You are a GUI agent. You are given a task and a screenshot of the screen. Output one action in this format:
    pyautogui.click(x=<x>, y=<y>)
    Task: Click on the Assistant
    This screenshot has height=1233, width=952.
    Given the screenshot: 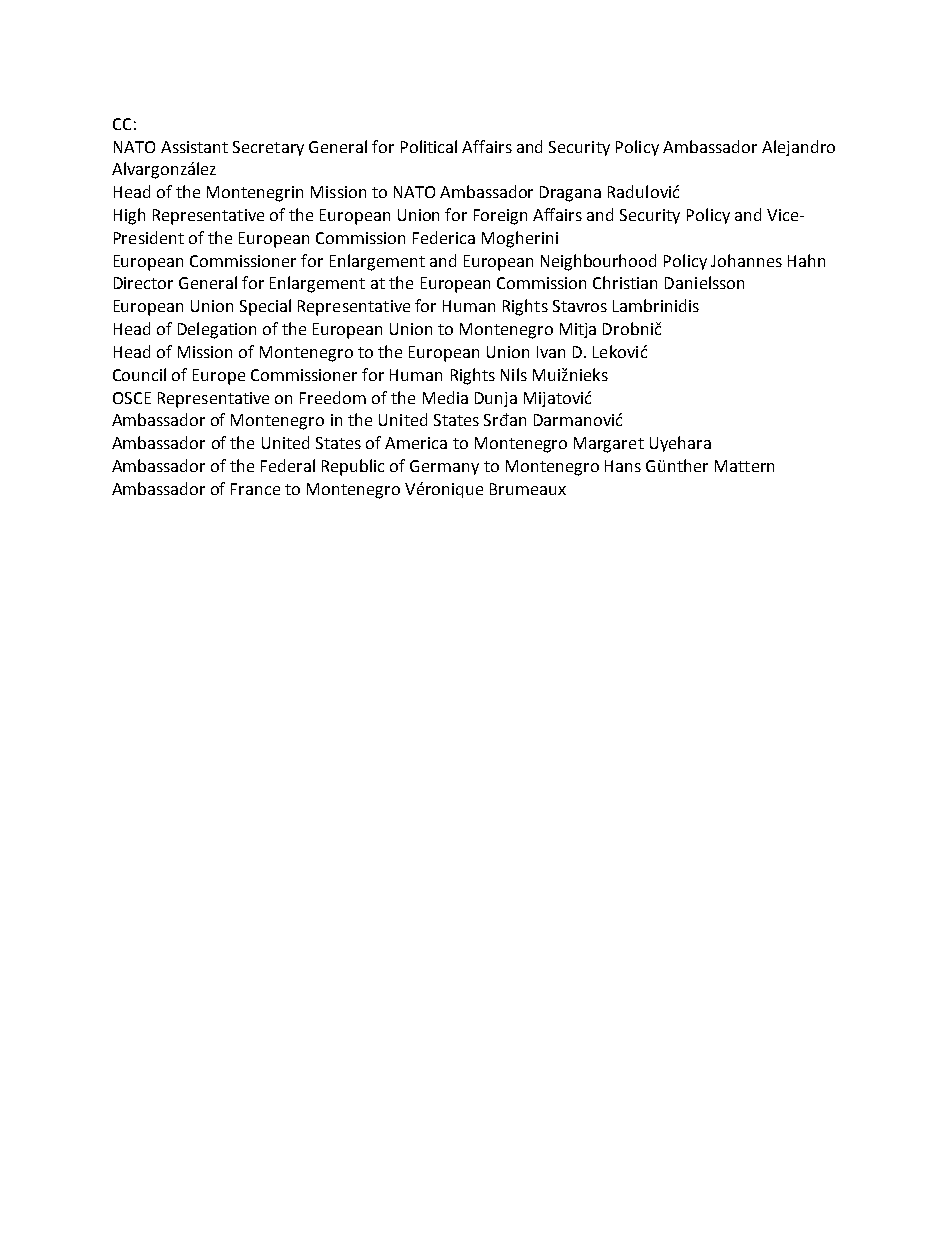 What is the action you would take?
    pyautogui.click(x=194, y=147)
